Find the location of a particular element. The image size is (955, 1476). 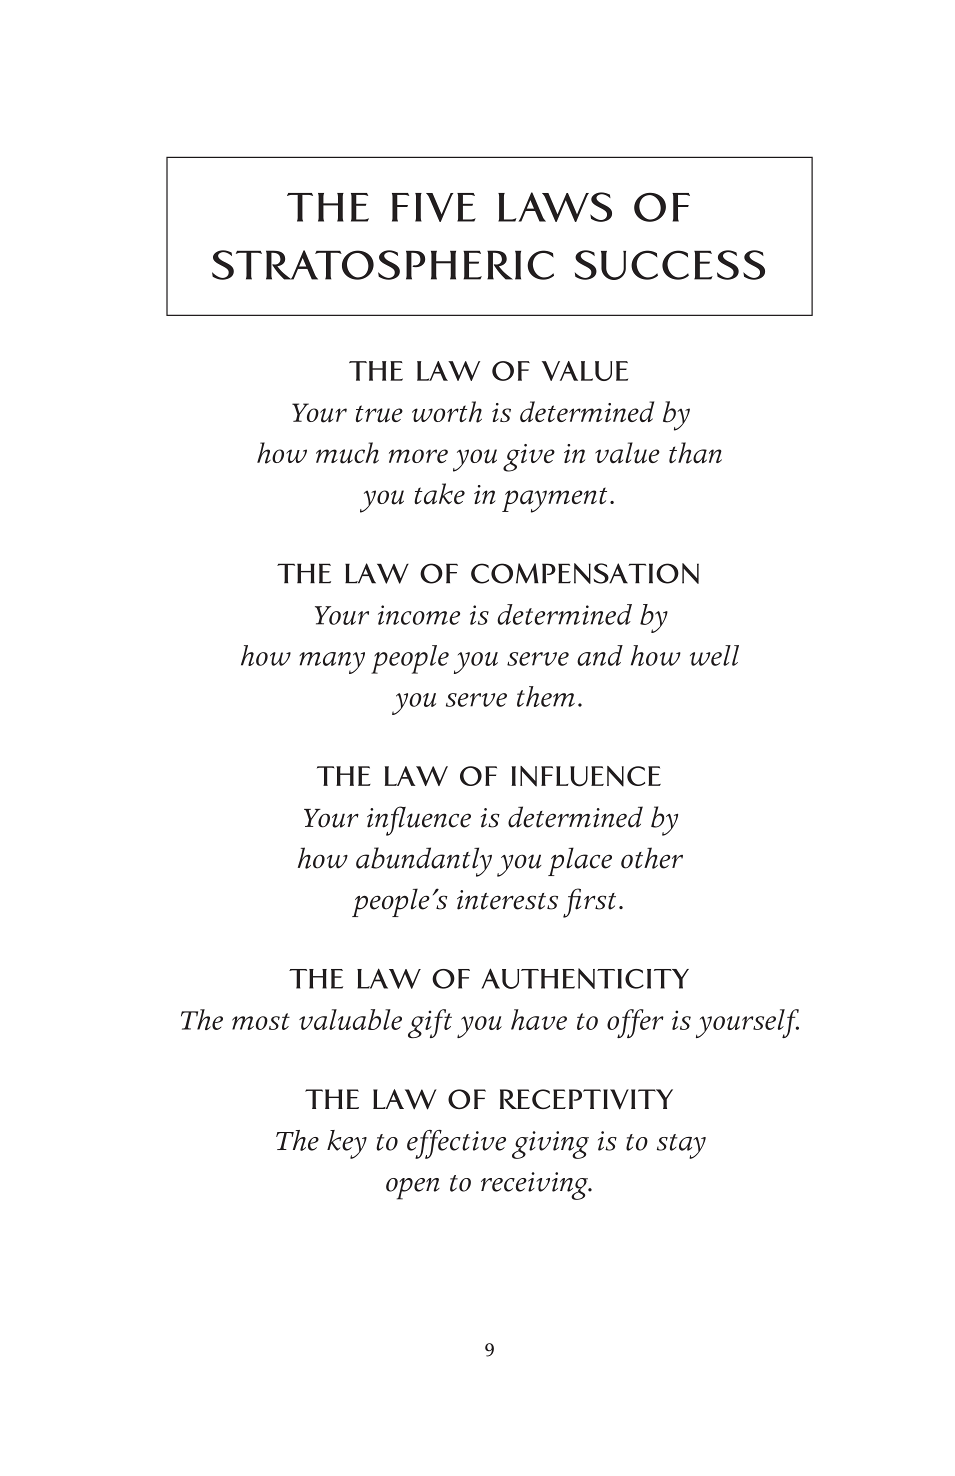

key is located at coordinates (347, 1144).
